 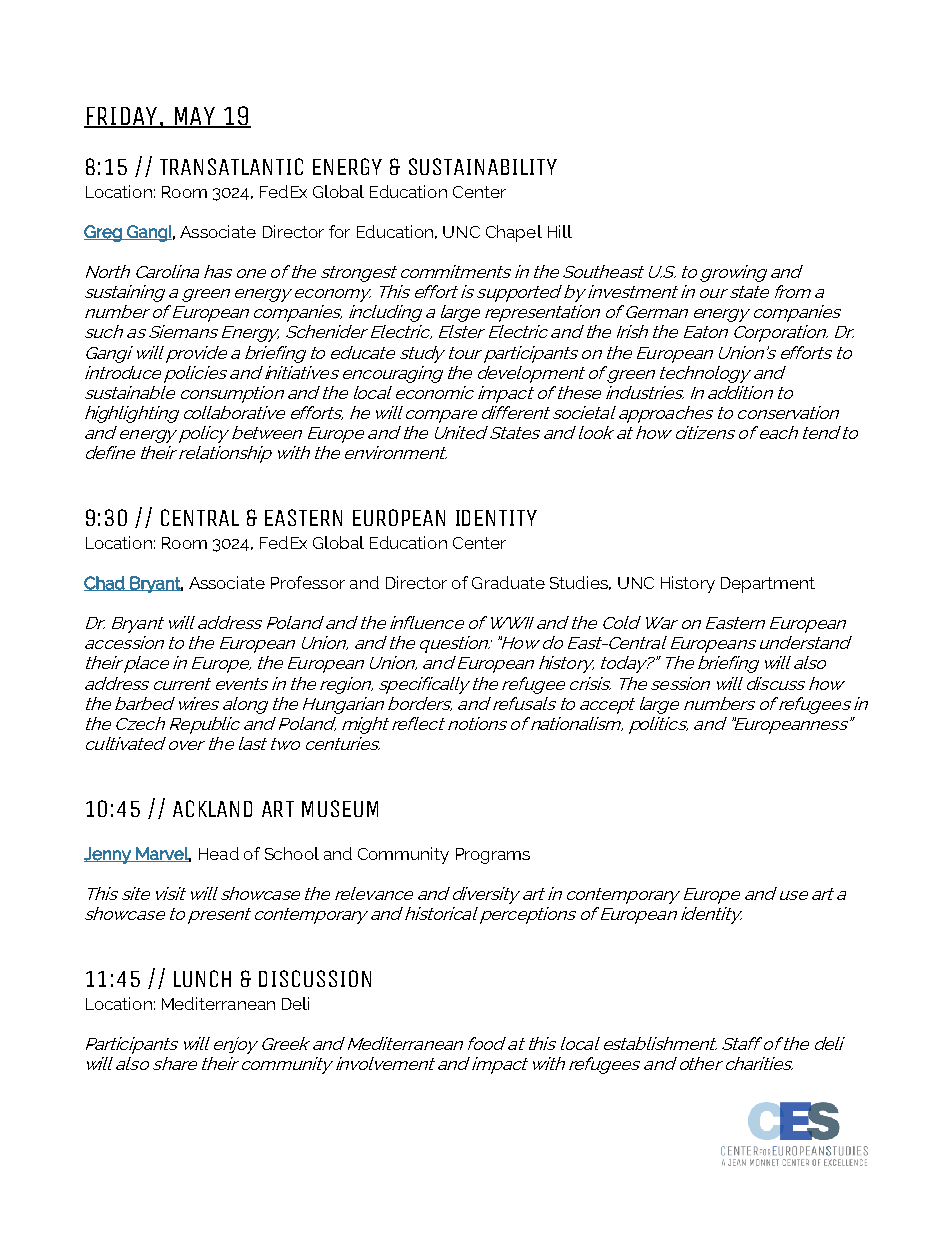 What do you see at coordinates (768, 585) in the document?
I see `Department` at bounding box center [768, 585].
